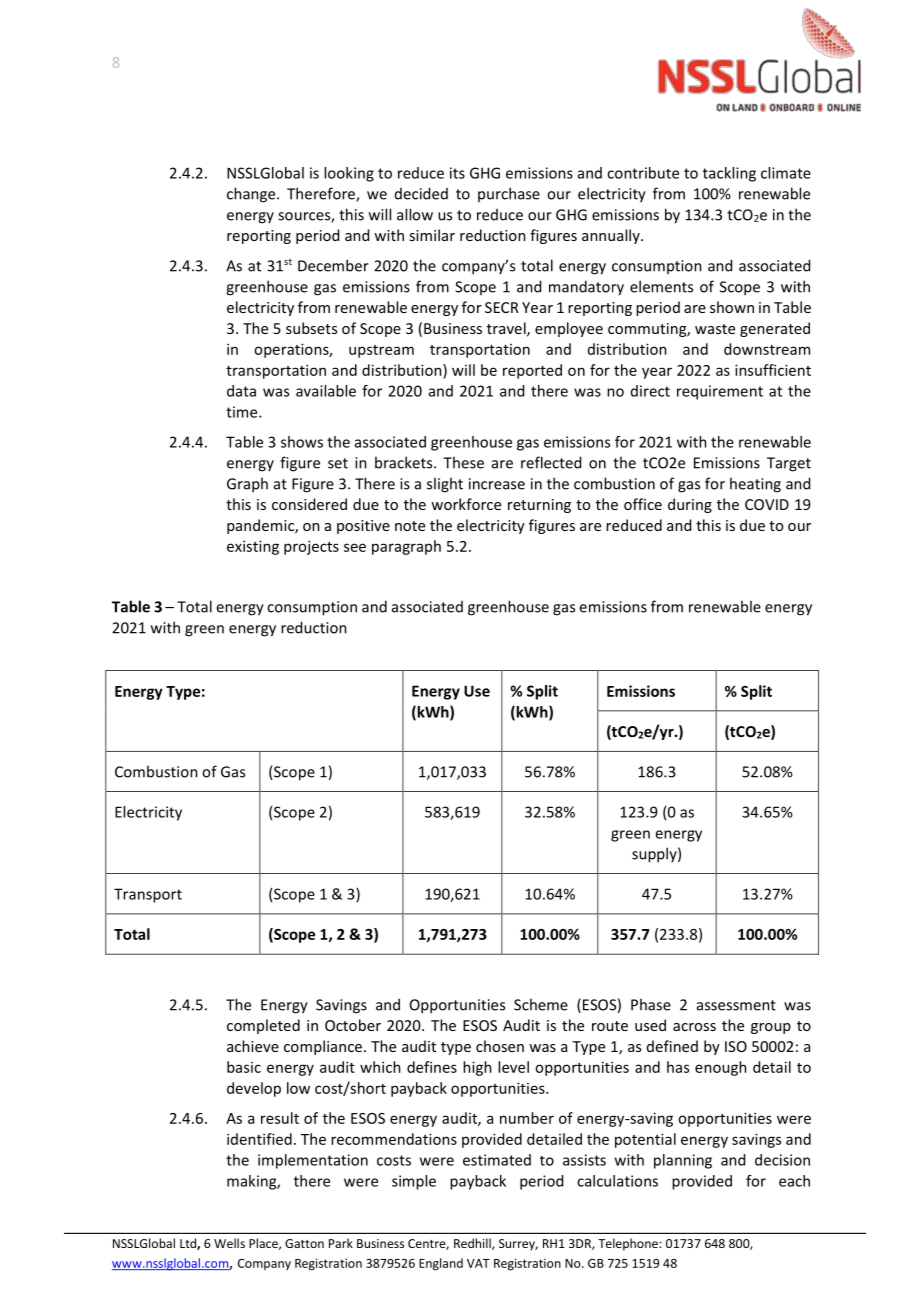 The width and height of the screenshot is (924, 1308). Describe the element at coordinates (478, 1263) in the screenshot. I see `VAT` at that location.
